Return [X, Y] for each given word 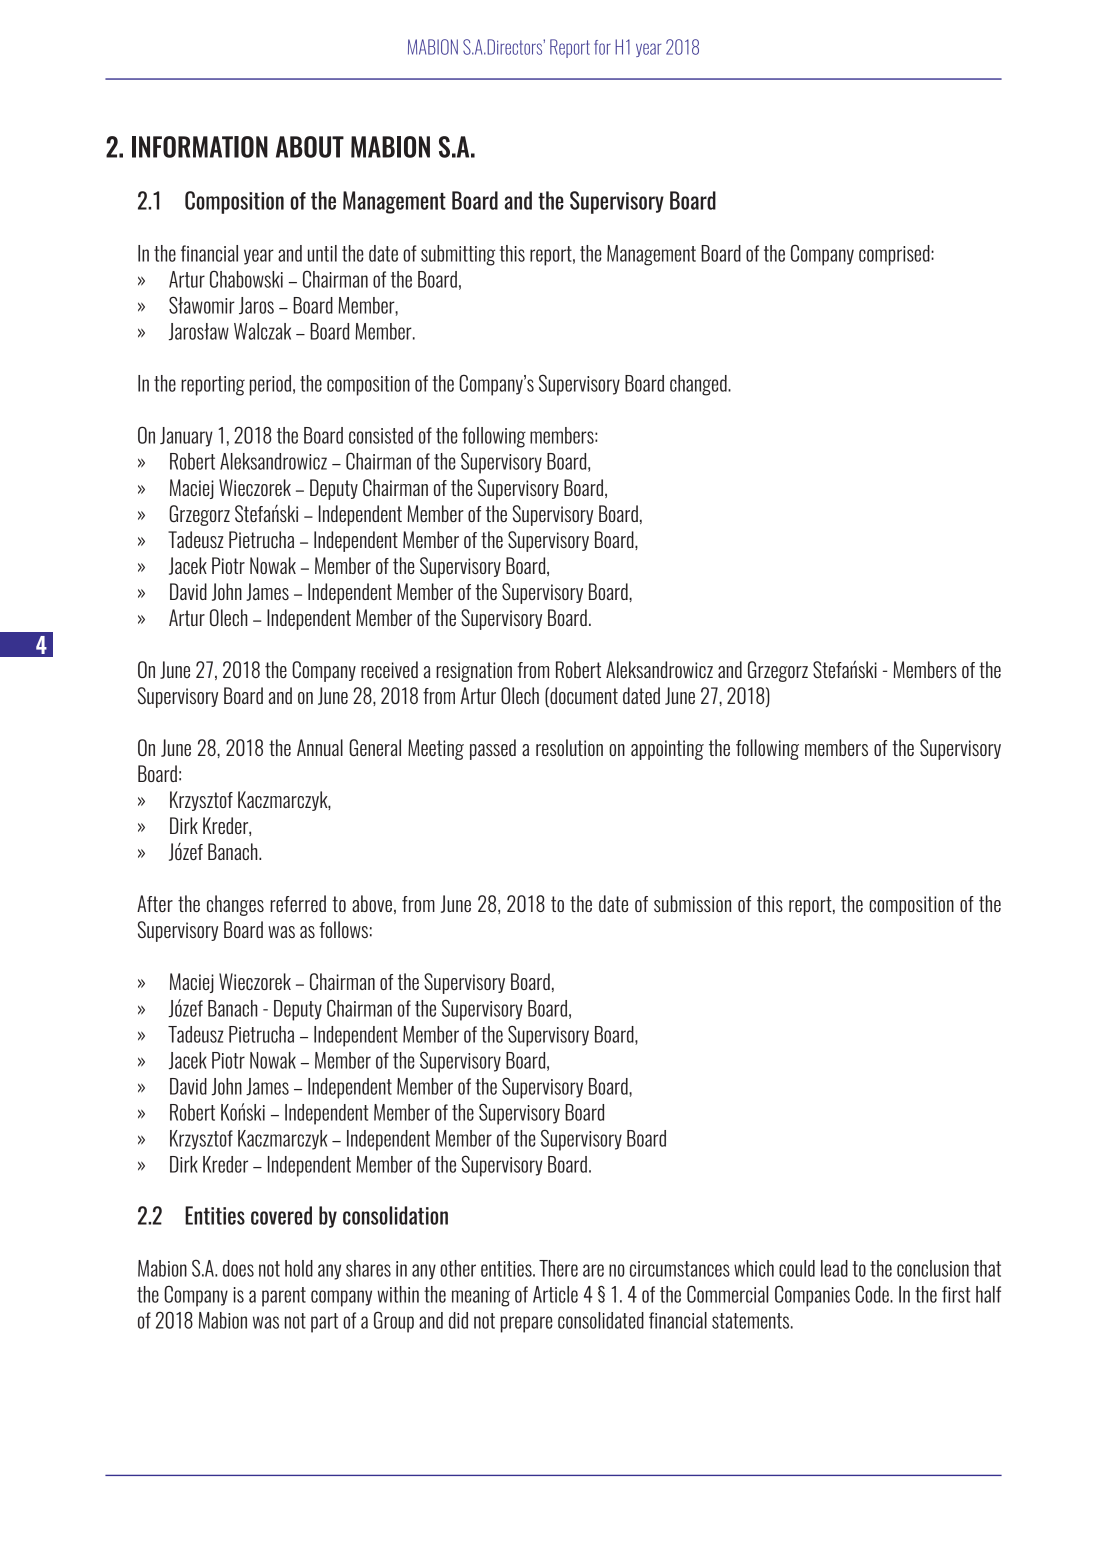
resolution [569, 747]
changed [699, 385]
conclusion [933, 1268]
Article [555, 1294]
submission [692, 903]
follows [343, 929]
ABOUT [310, 147]
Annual [320, 747]
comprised [895, 255]
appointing [667, 750]
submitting [458, 255]
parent [284, 1297]
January [186, 437]
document [583, 697]
